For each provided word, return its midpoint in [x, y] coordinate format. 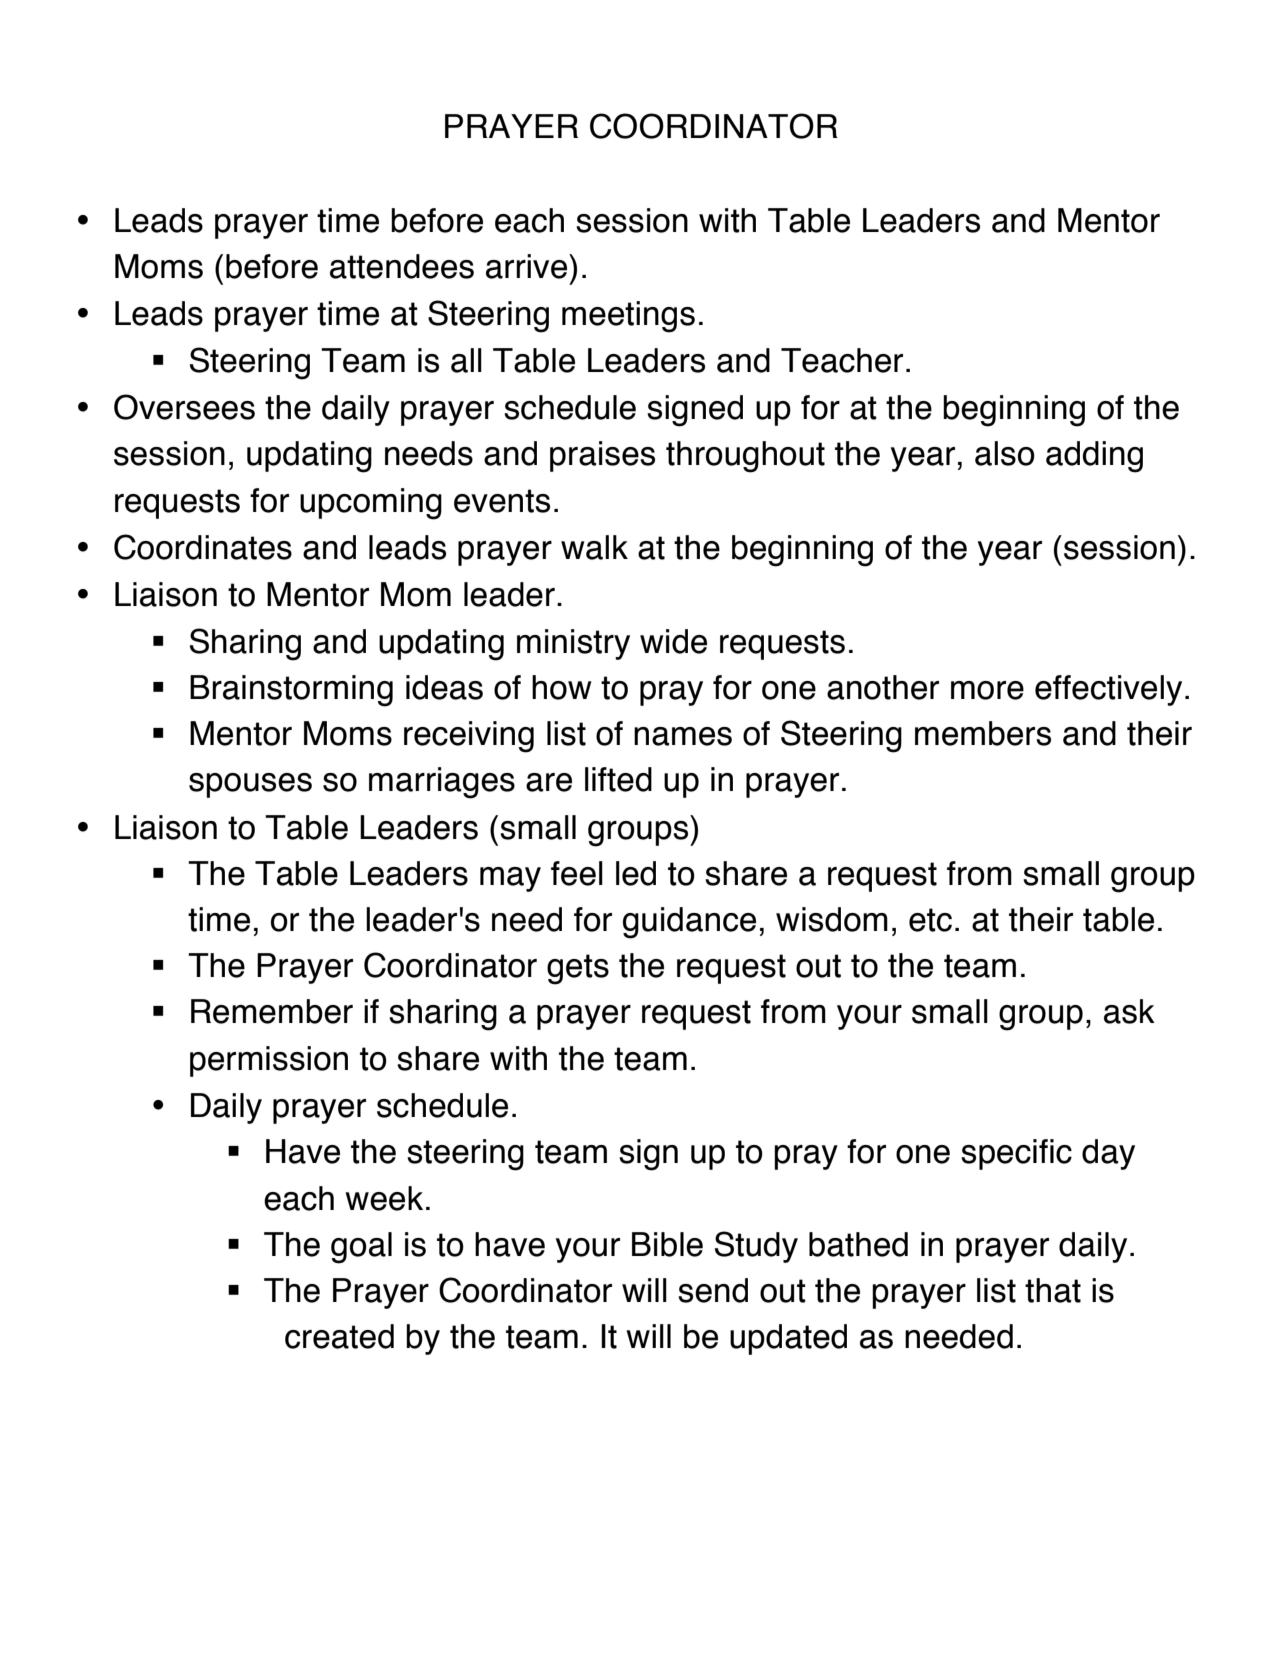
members [983, 733]
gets [578, 969]
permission [269, 1061]
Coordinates [203, 547]
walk [594, 547]
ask [1129, 1011]
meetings [628, 317]
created [339, 1336]
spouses [250, 785]
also [1005, 453]
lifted [618, 779]
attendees [402, 266]
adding [1094, 457]
